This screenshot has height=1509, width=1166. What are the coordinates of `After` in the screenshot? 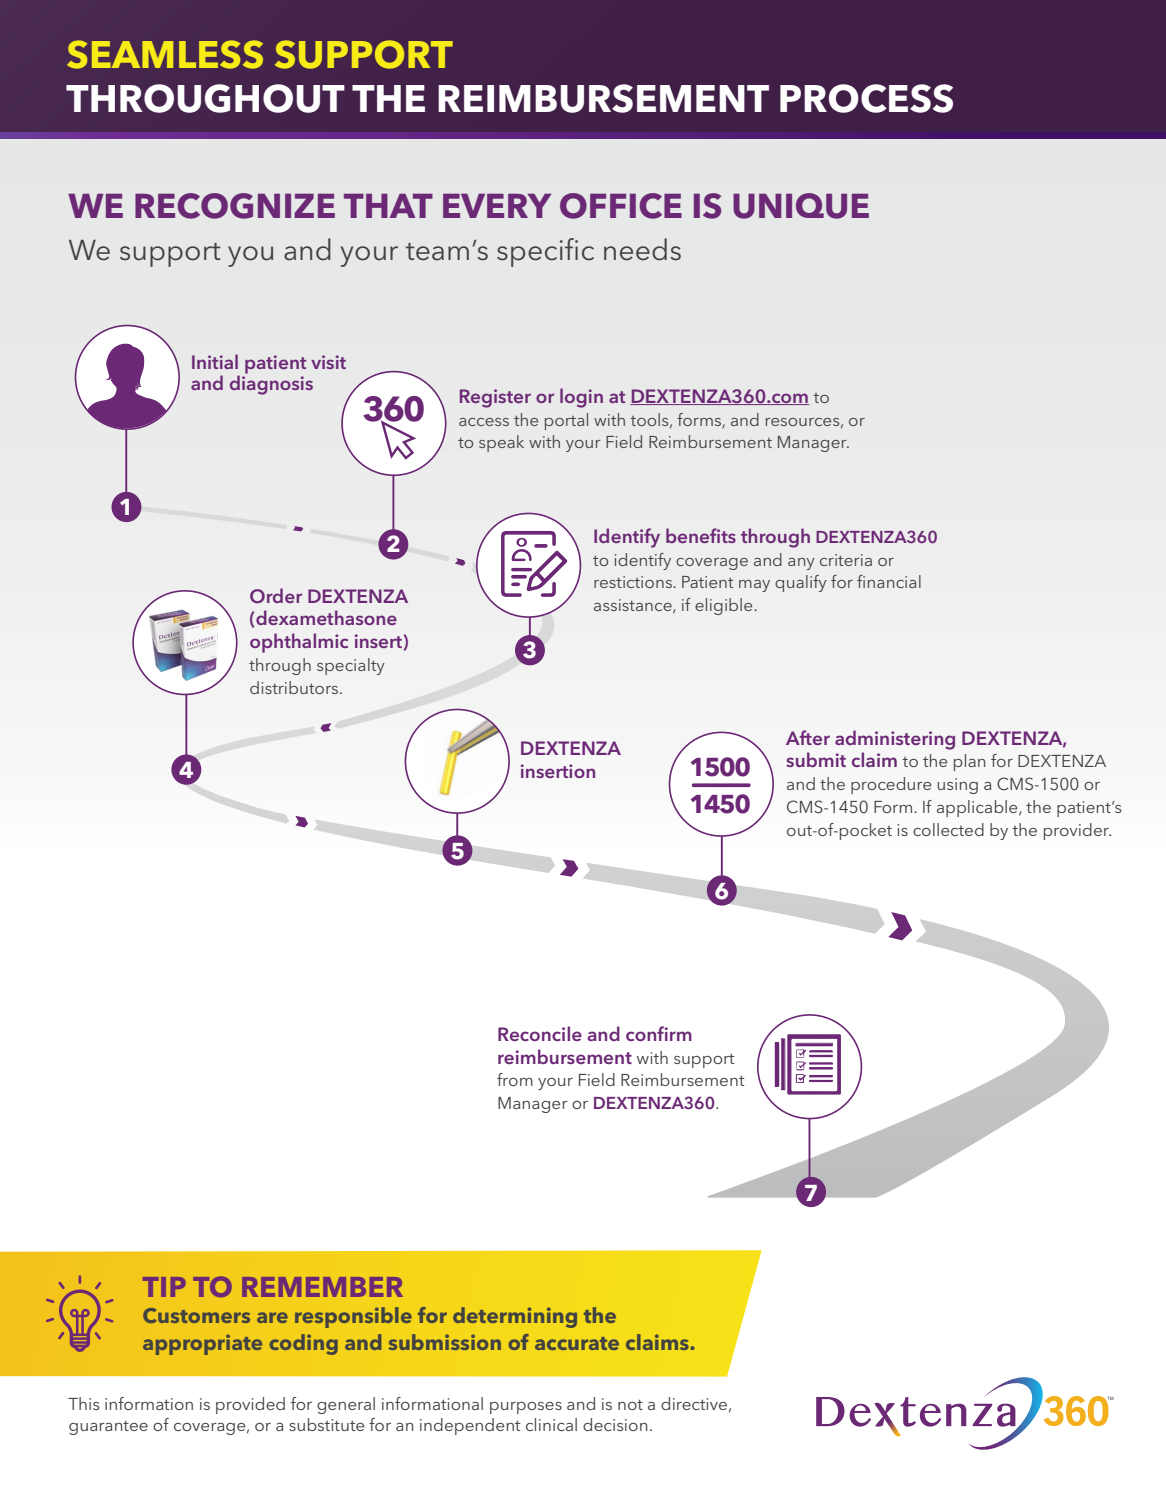 It's located at (808, 737).
